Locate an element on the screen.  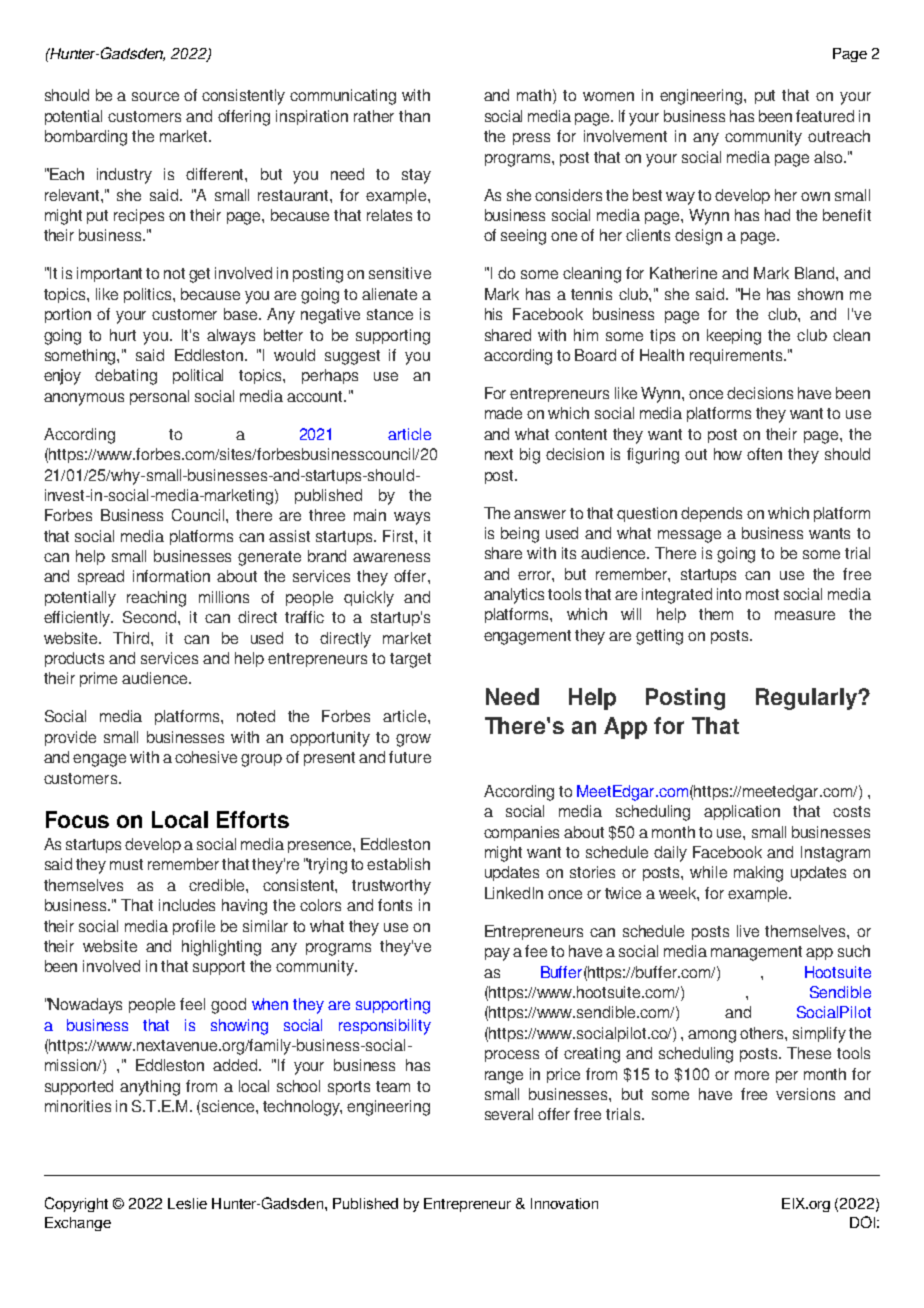
target is located at coordinates (410, 660).
